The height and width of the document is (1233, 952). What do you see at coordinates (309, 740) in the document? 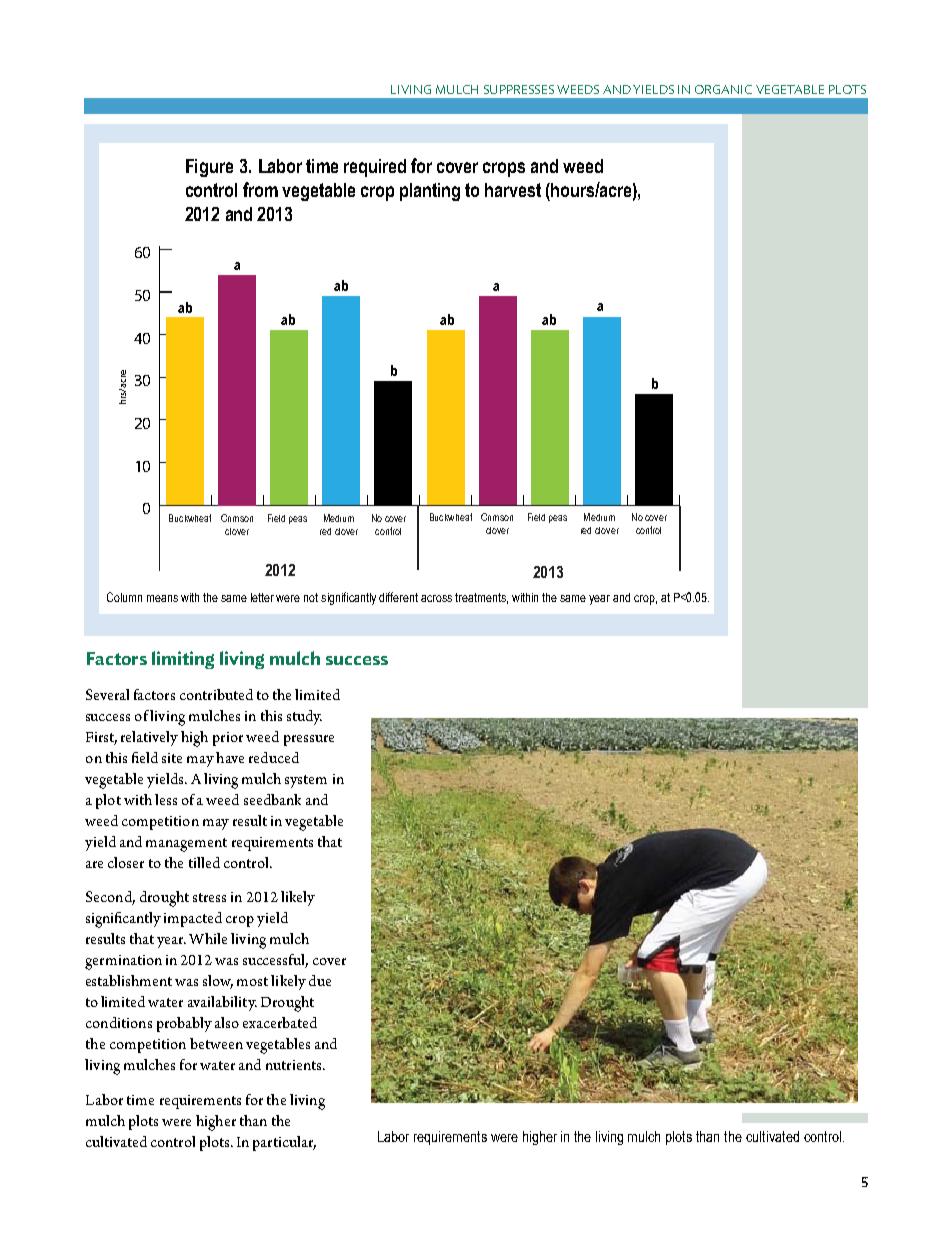
I see `pressure` at bounding box center [309, 740].
